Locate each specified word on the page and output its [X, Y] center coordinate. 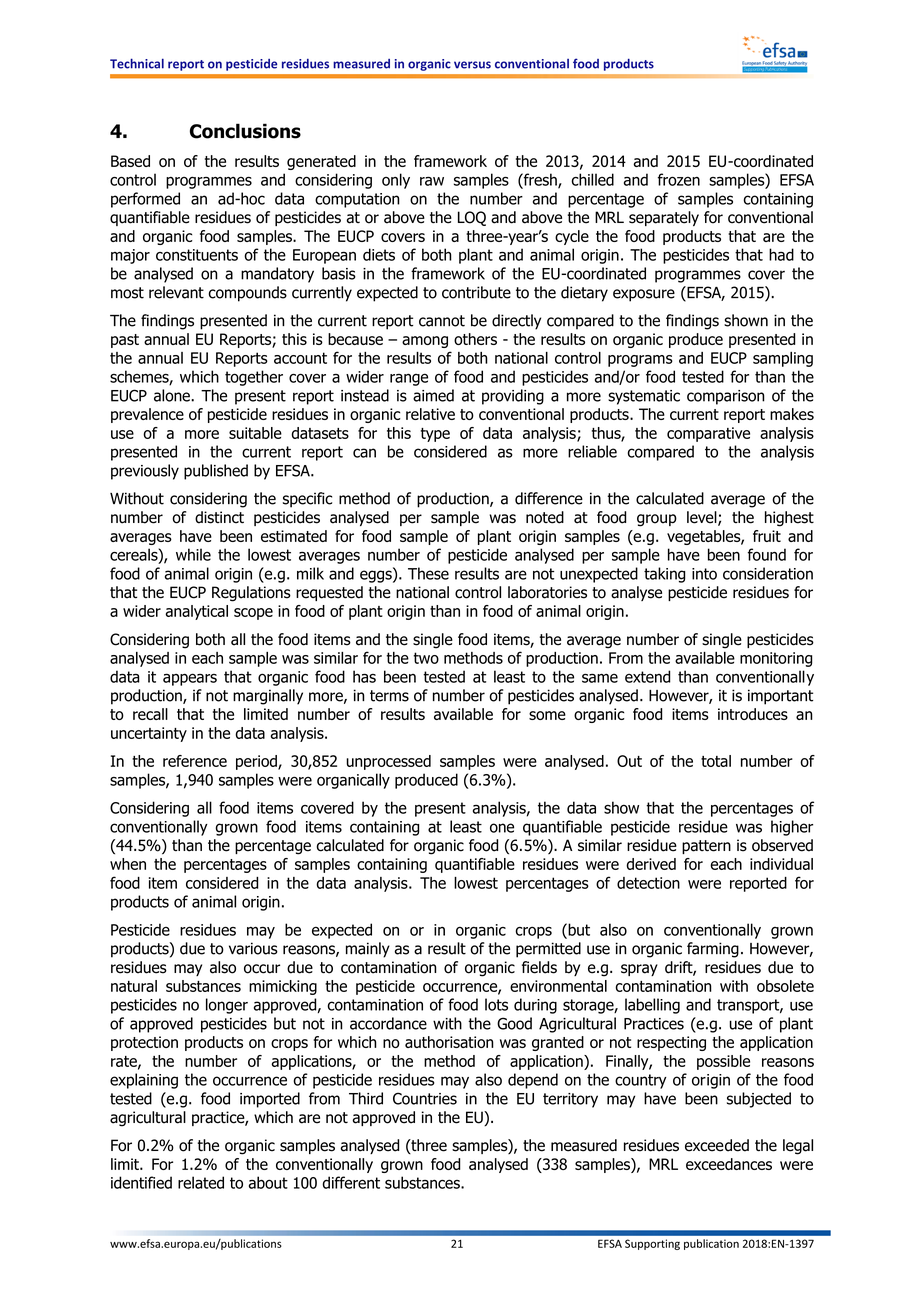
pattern [706, 847]
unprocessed [388, 762]
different [351, 1182]
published [216, 472]
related [201, 1182]
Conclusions [245, 131]
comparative [708, 434]
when [128, 864]
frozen [679, 179]
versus [472, 65]
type [435, 435]
